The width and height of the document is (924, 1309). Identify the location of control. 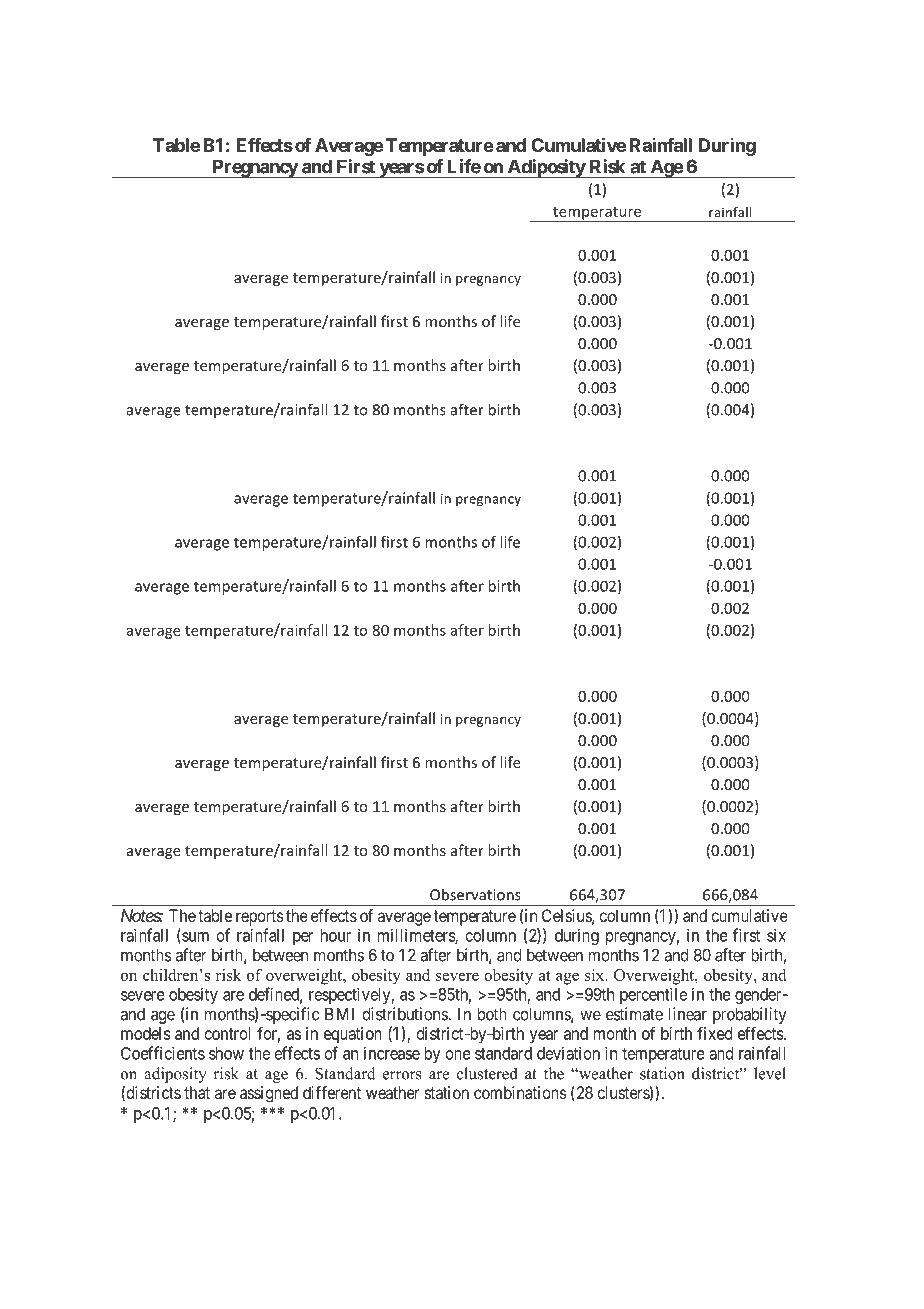
(228, 1033).
